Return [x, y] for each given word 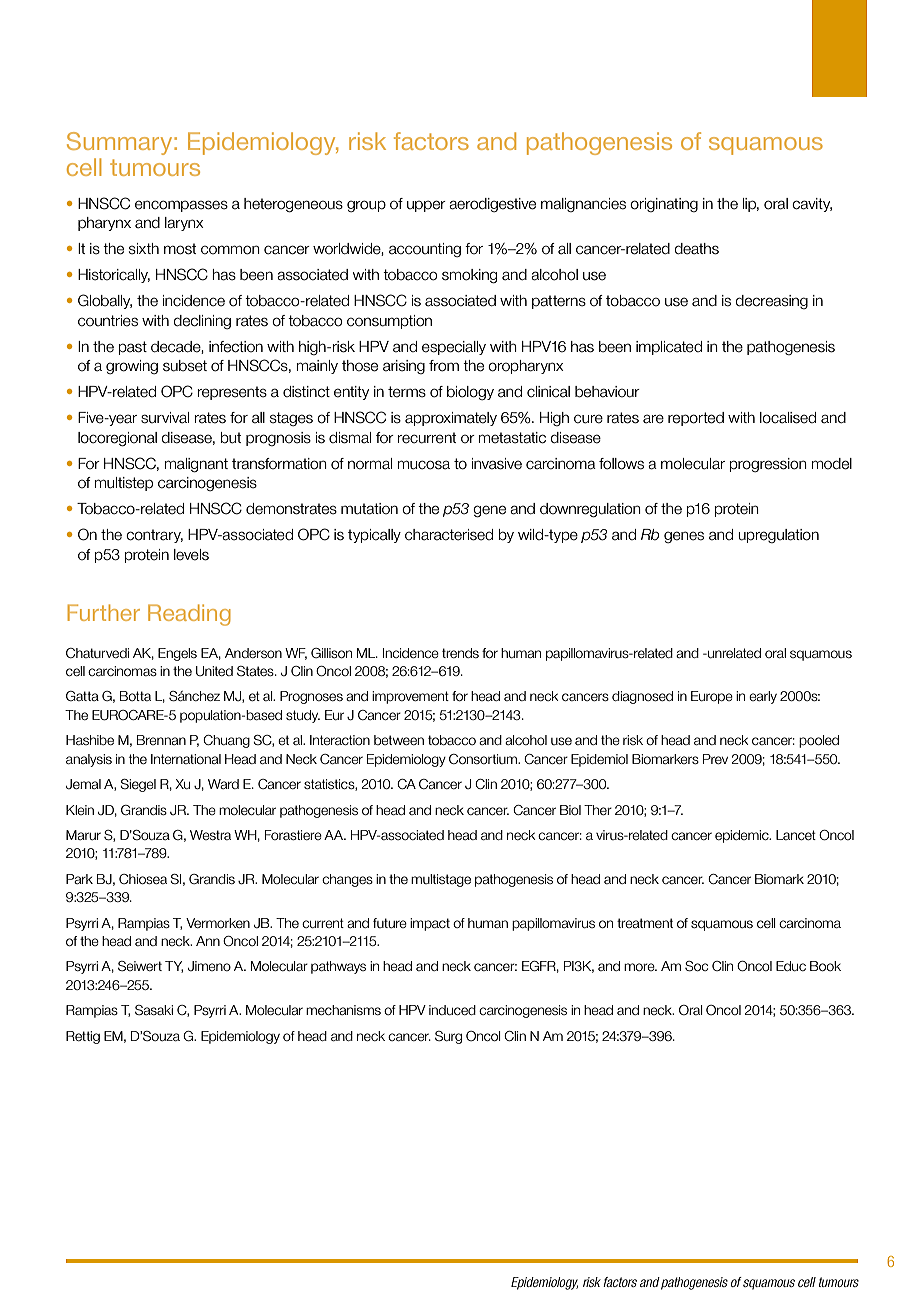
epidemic [743, 836]
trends [460, 653]
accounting [425, 250]
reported [696, 419]
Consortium [484, 759]
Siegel [138, 785]
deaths [697, 249]
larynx [184, 224]
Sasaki [154, 1010]
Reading [189, 615]
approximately [451, 419]
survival [165, 418]
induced [452, 1010]
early [763, 697]
